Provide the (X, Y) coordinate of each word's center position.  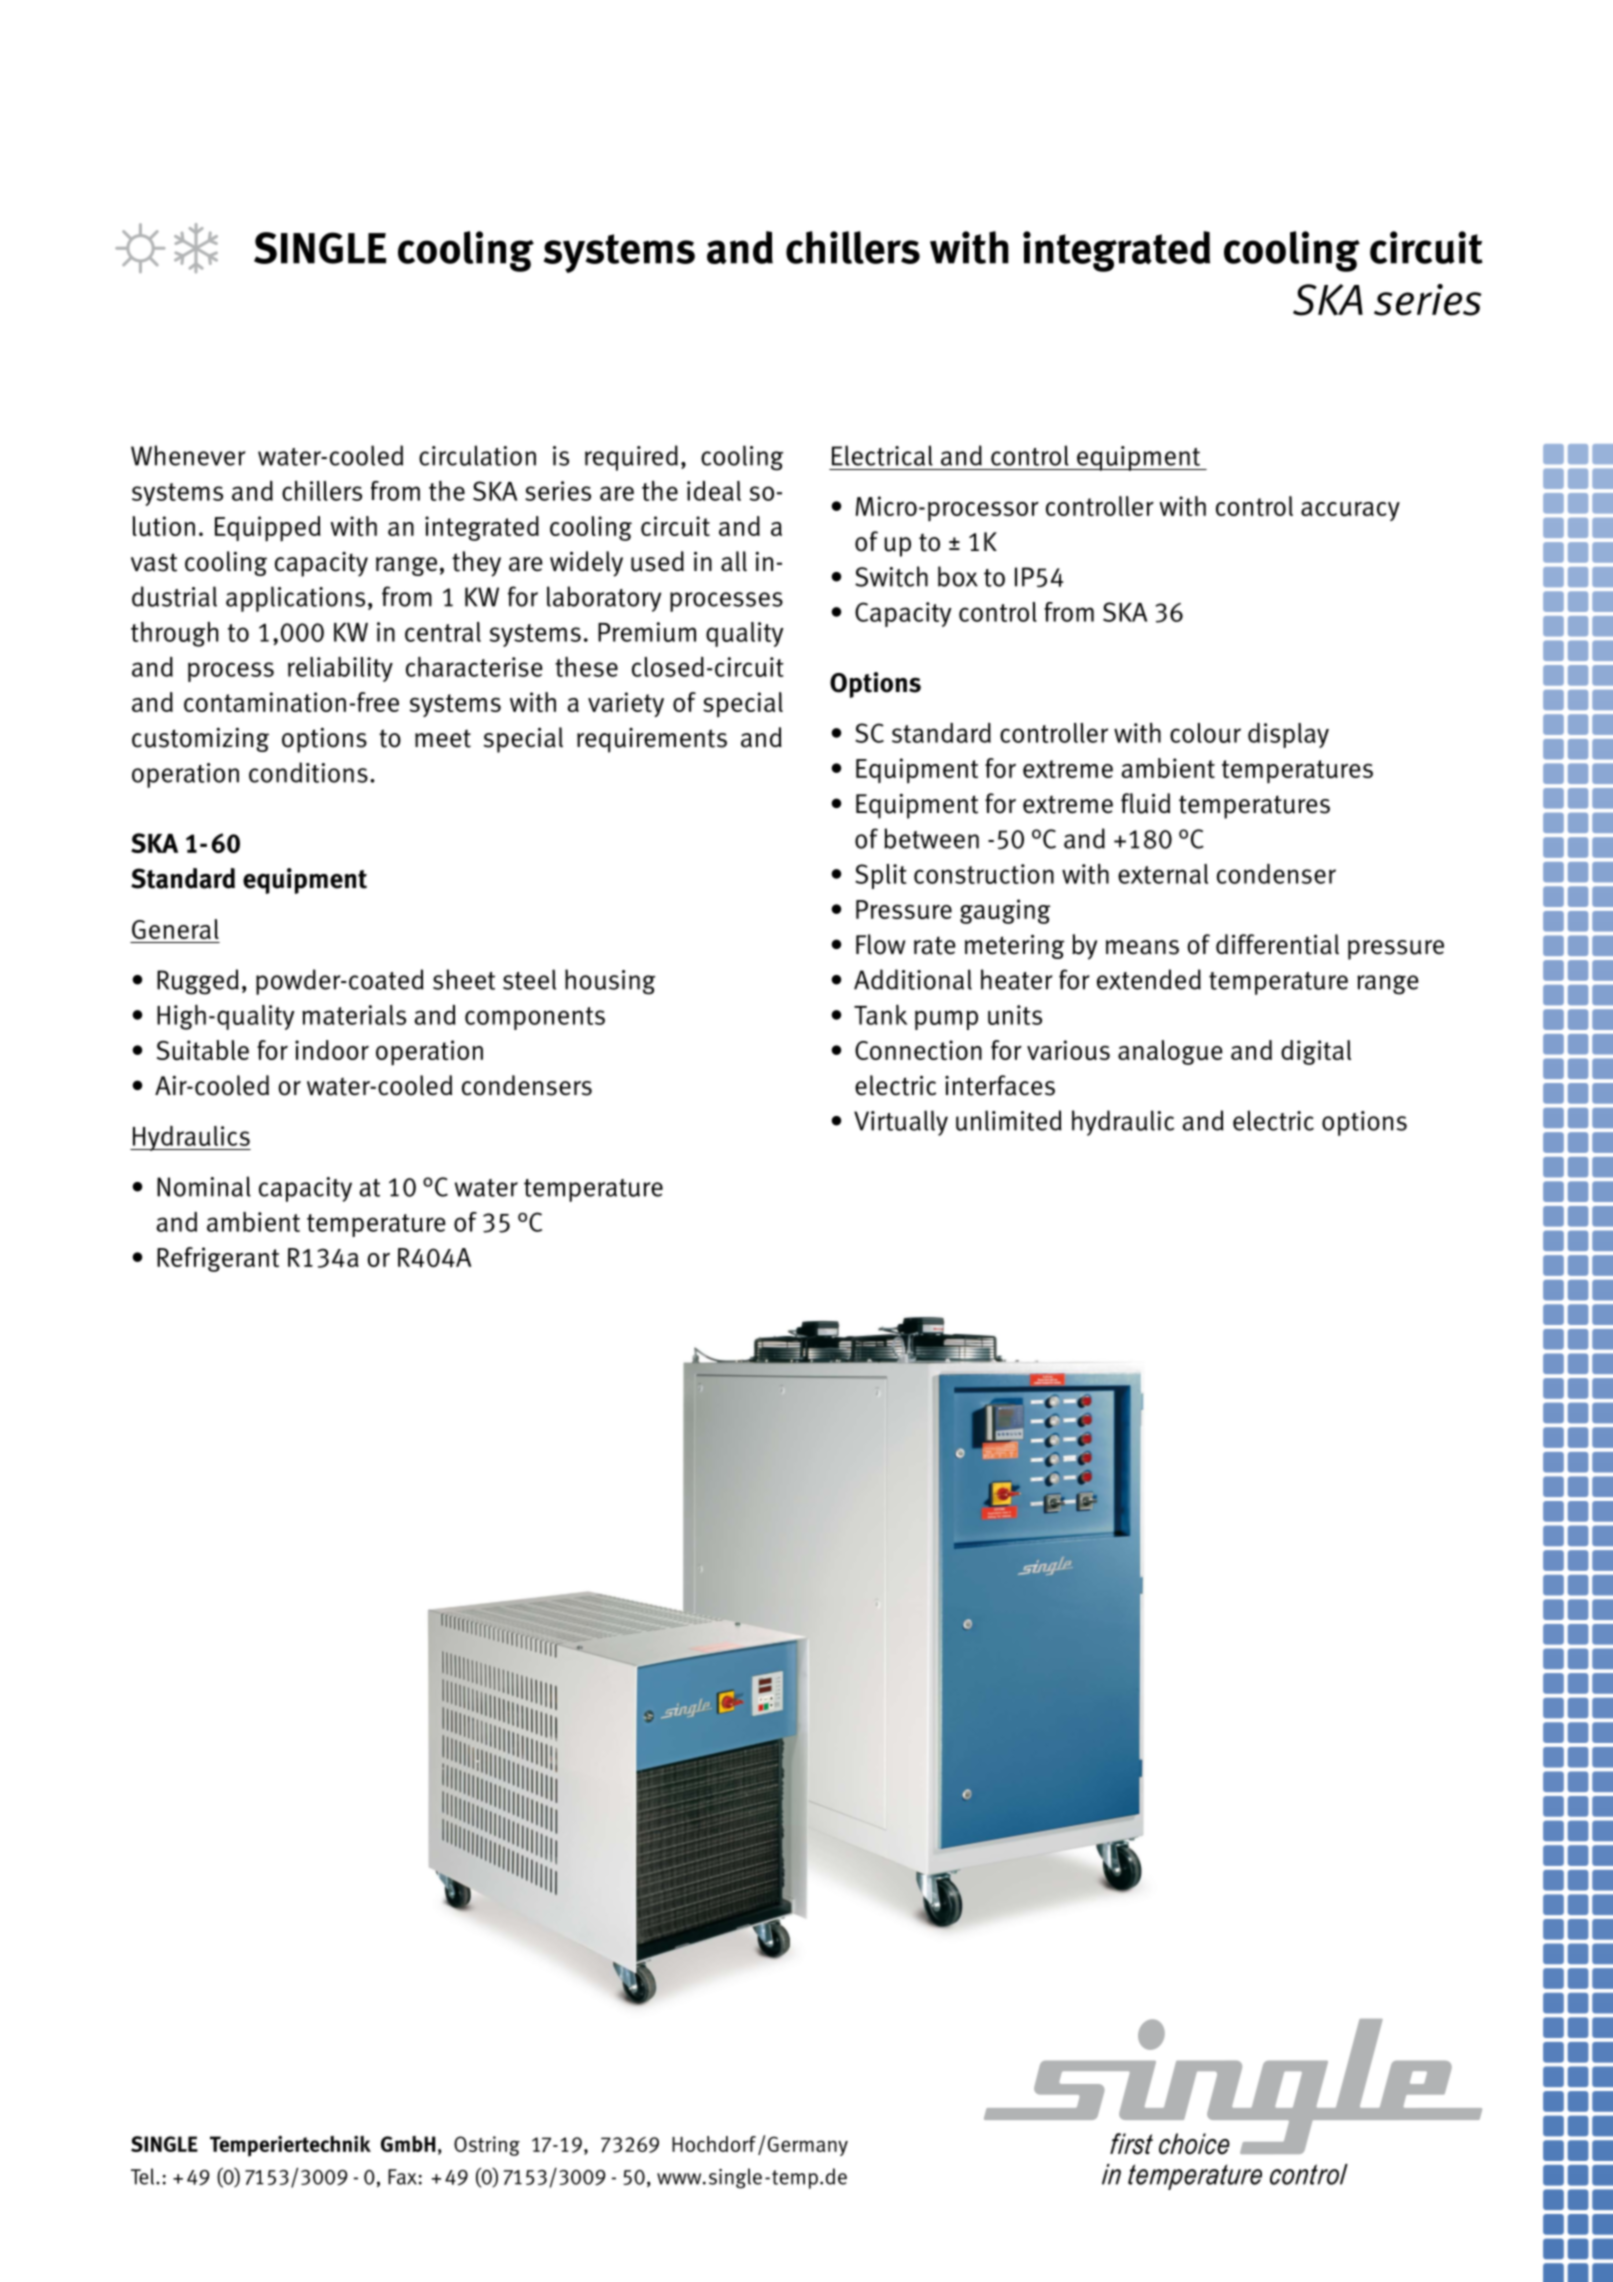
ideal (714, 491)
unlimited (1009, 1120)
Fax (402, 2177)
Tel (144, 2176)
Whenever (188, 455)
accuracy (1350, 511)
